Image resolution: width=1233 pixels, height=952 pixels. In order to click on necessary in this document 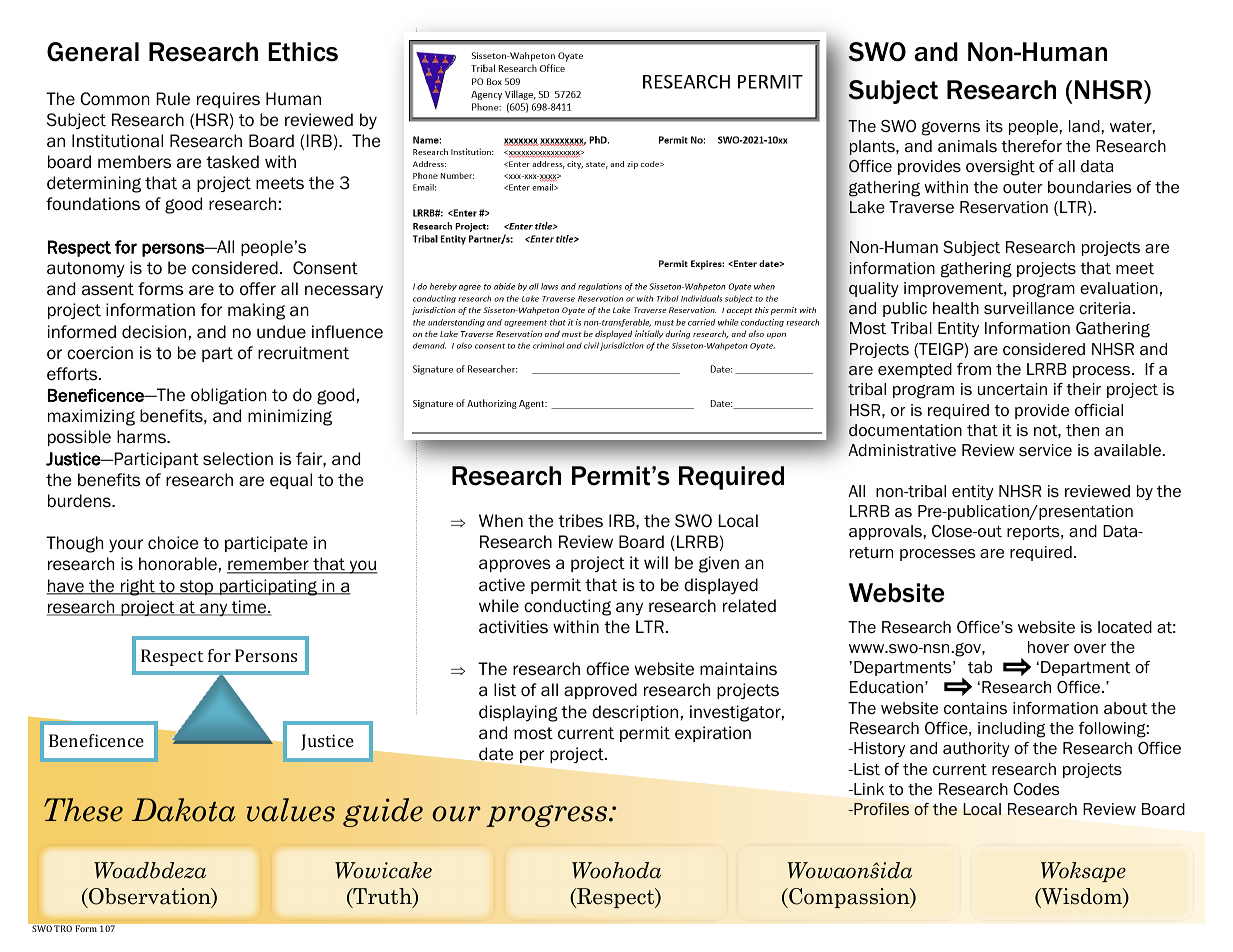, I will do `click(344, 292)`.
